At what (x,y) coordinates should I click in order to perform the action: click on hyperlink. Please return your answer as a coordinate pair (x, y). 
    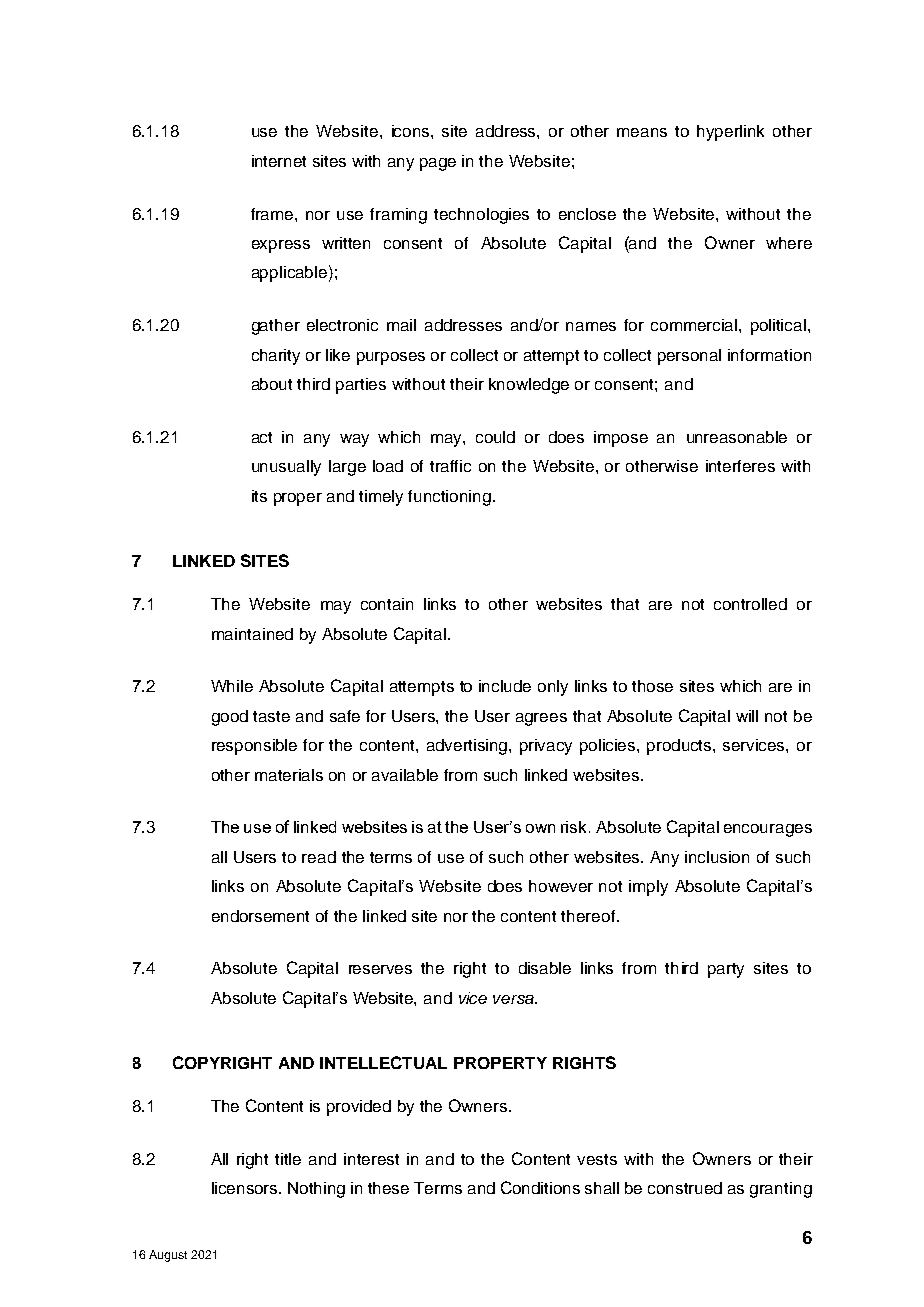
    Looking at the image, I should click on (730, 133).
